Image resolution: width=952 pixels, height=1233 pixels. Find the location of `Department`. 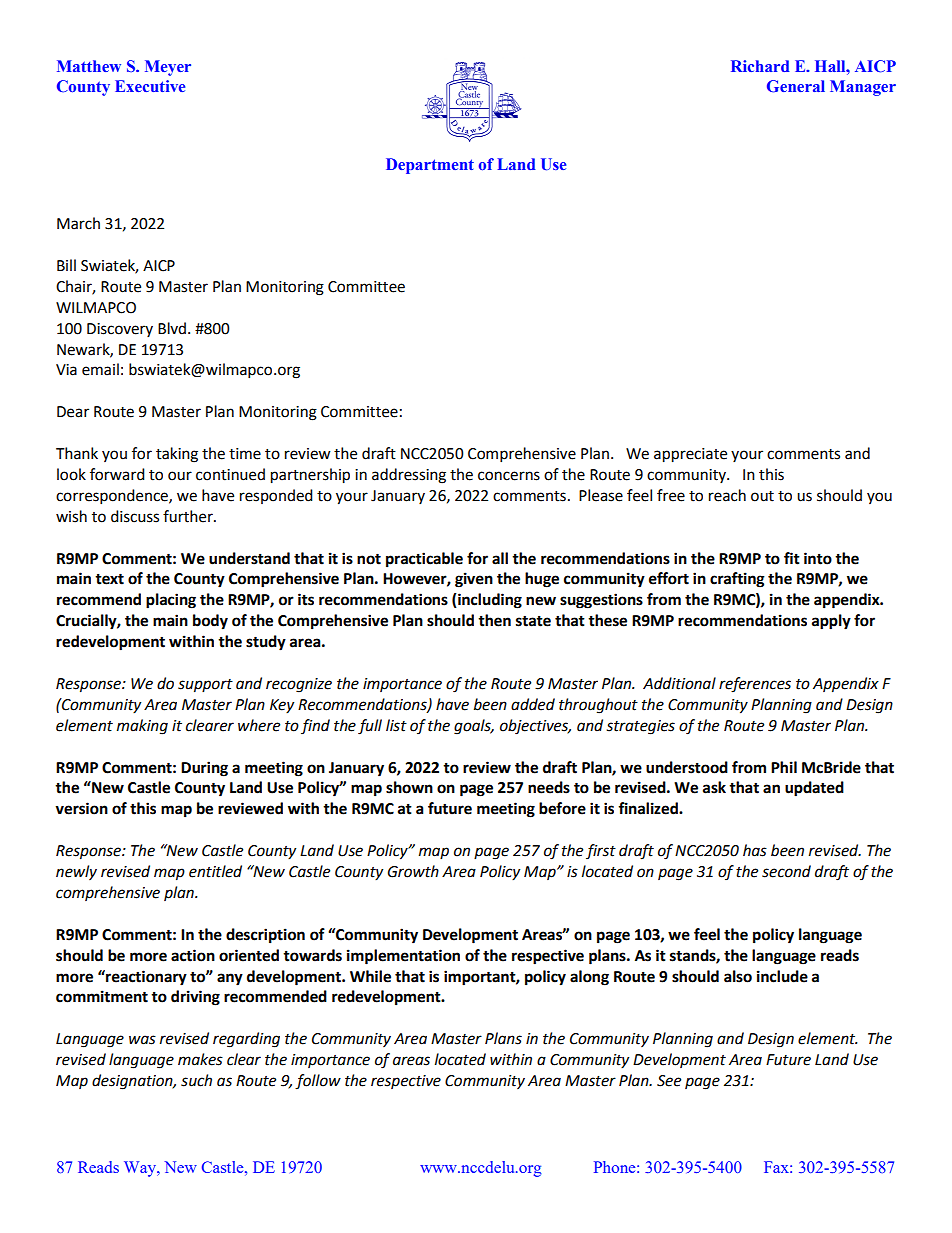

Department is located at coordinates (430, 166).
